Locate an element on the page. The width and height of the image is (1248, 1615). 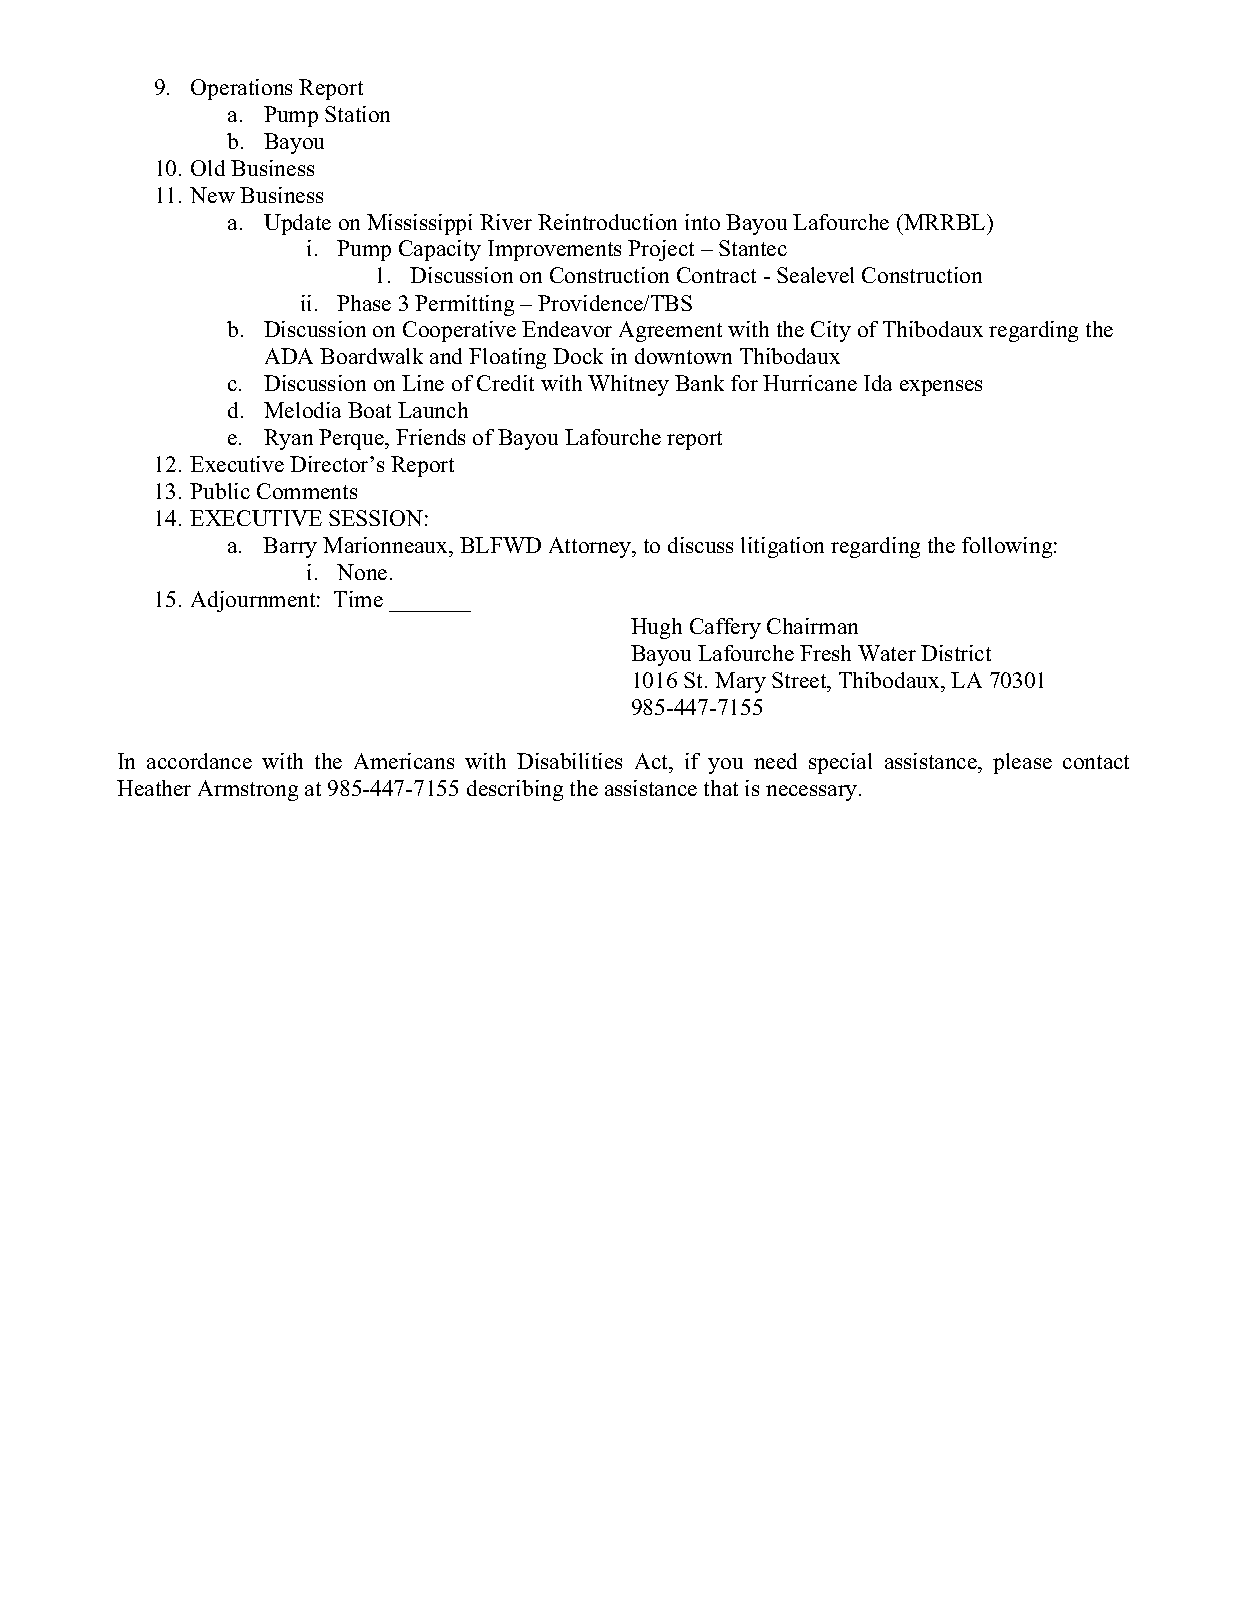
Ryan is located at coordinates (288, 439).
